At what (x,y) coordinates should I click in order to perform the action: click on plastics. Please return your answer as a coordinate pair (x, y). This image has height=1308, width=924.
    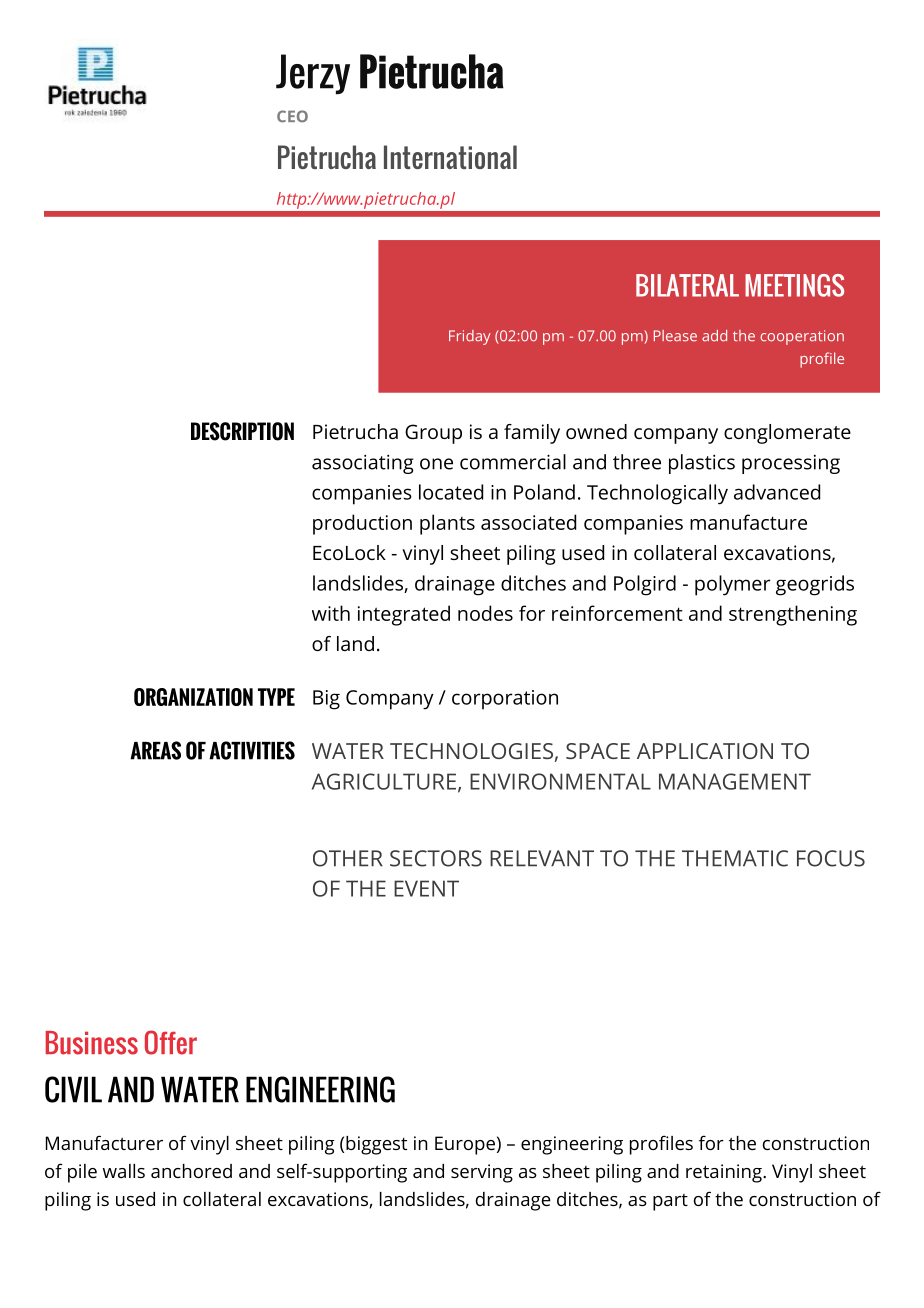
    Looking at the image, I should click on (702, 464).
